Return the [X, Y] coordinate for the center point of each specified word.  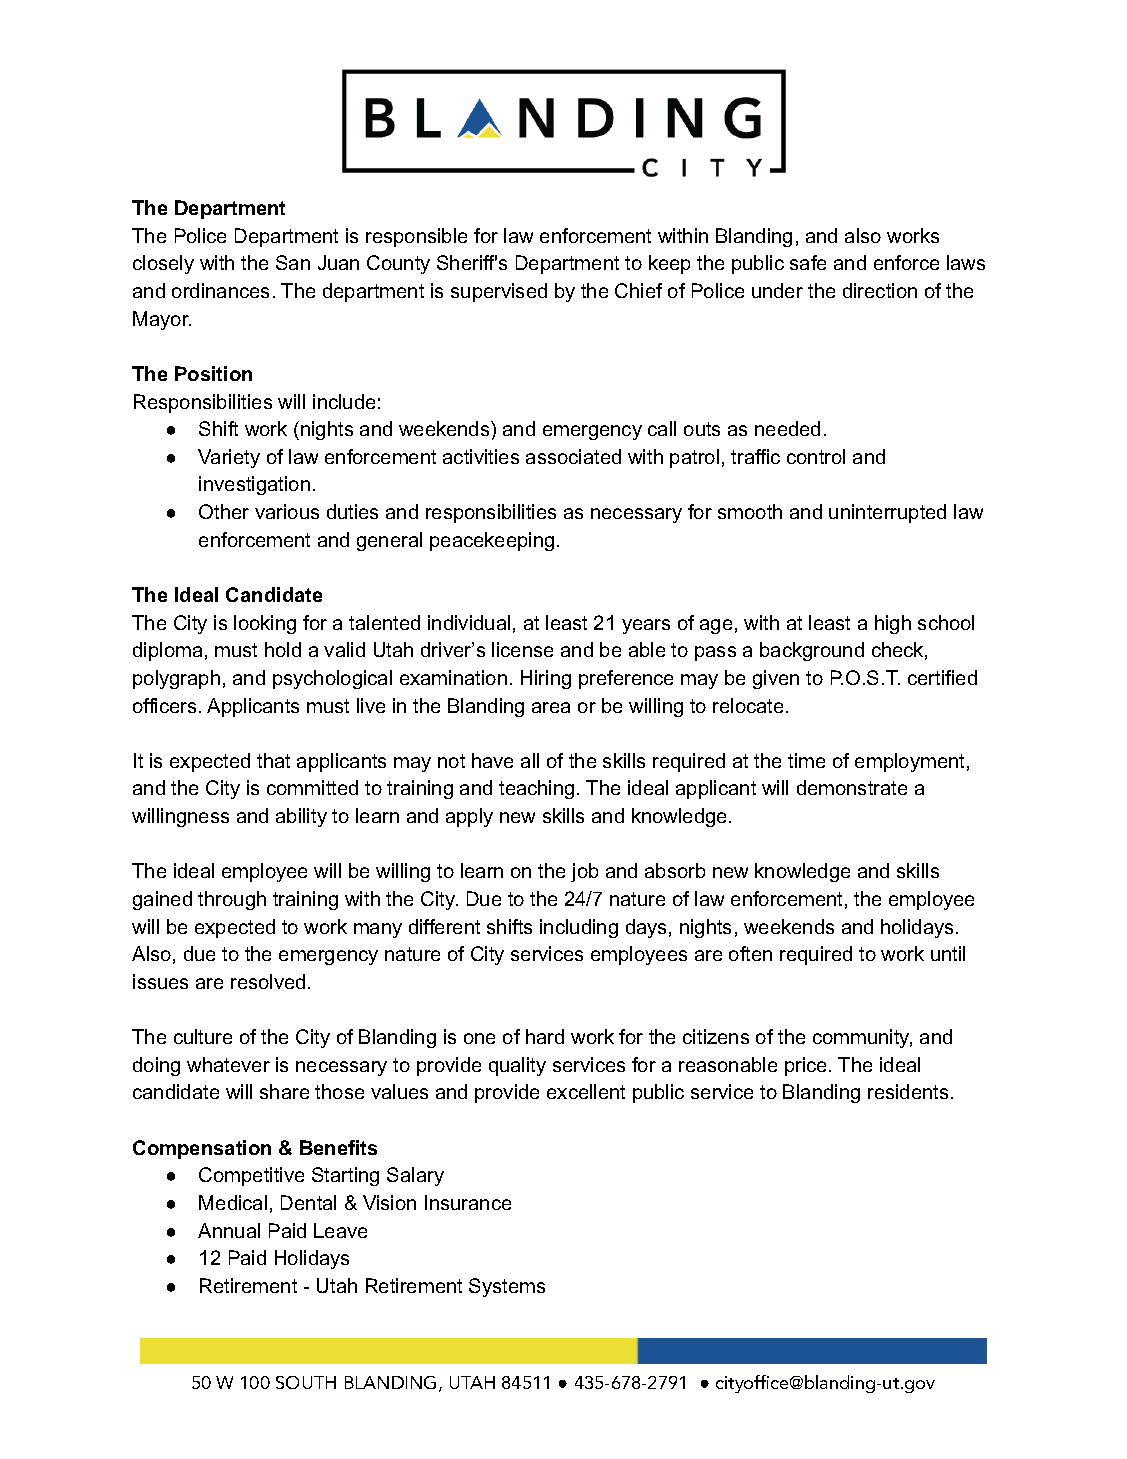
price [807, 1066]
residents [908, 1091]
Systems [507, 1287]
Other [224, 511]
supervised [499, 292]
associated [573, 456]
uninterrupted [887, 513]
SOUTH [306, 1382]
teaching [536, 789]
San [293, 262]
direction [880, 290]
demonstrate [852, 787]
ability [301, 817]
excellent [586, 1091]
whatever [228, 1064]
